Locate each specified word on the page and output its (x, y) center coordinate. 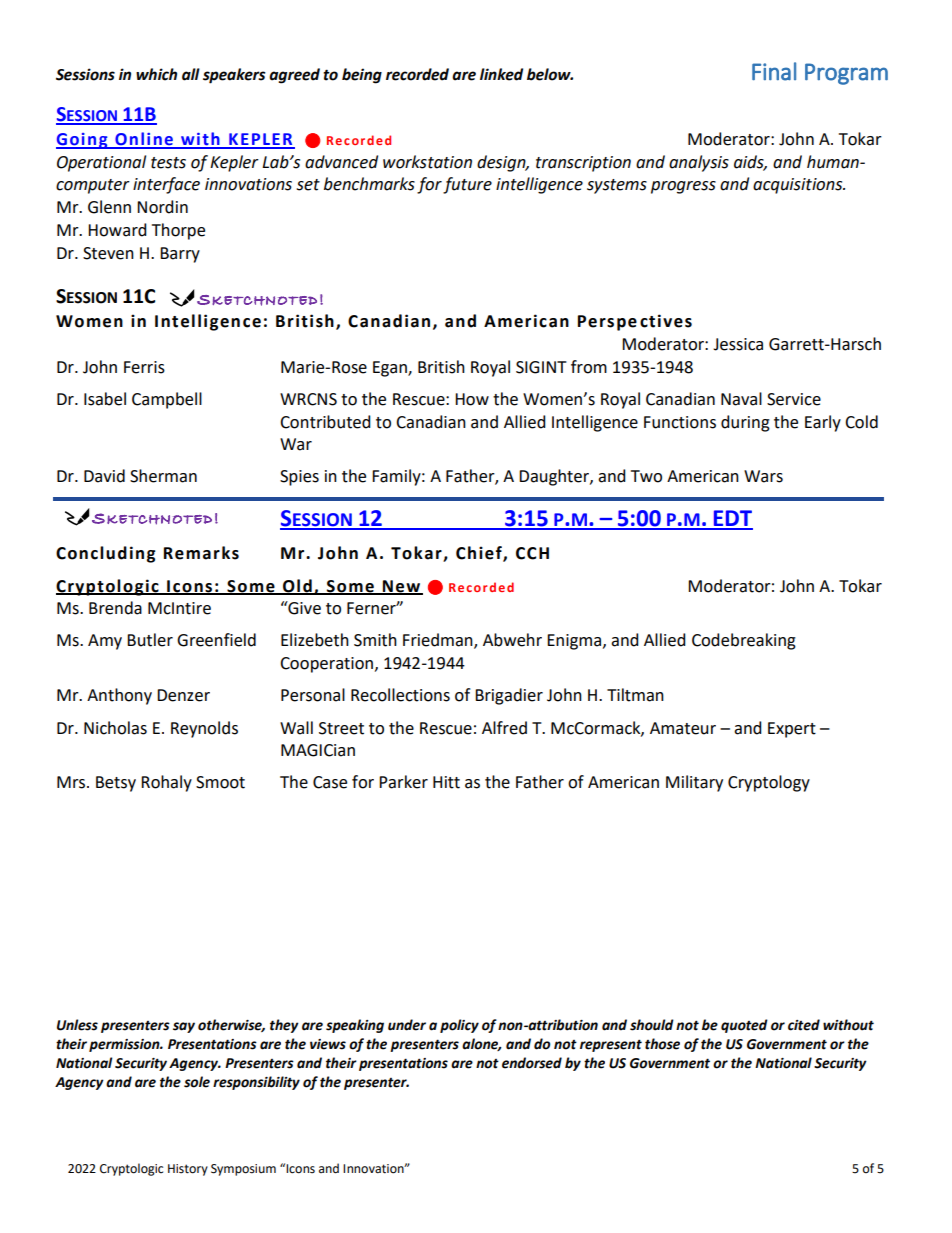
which (156, 74)
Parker (403, 782)
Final (774, 71)
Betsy (116, 784)
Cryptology (769, 783)
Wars (763, 476)
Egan (391, 369)
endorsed (532, 1063)
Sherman (163, 476)
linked (501, 74)
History (188, 1170)
